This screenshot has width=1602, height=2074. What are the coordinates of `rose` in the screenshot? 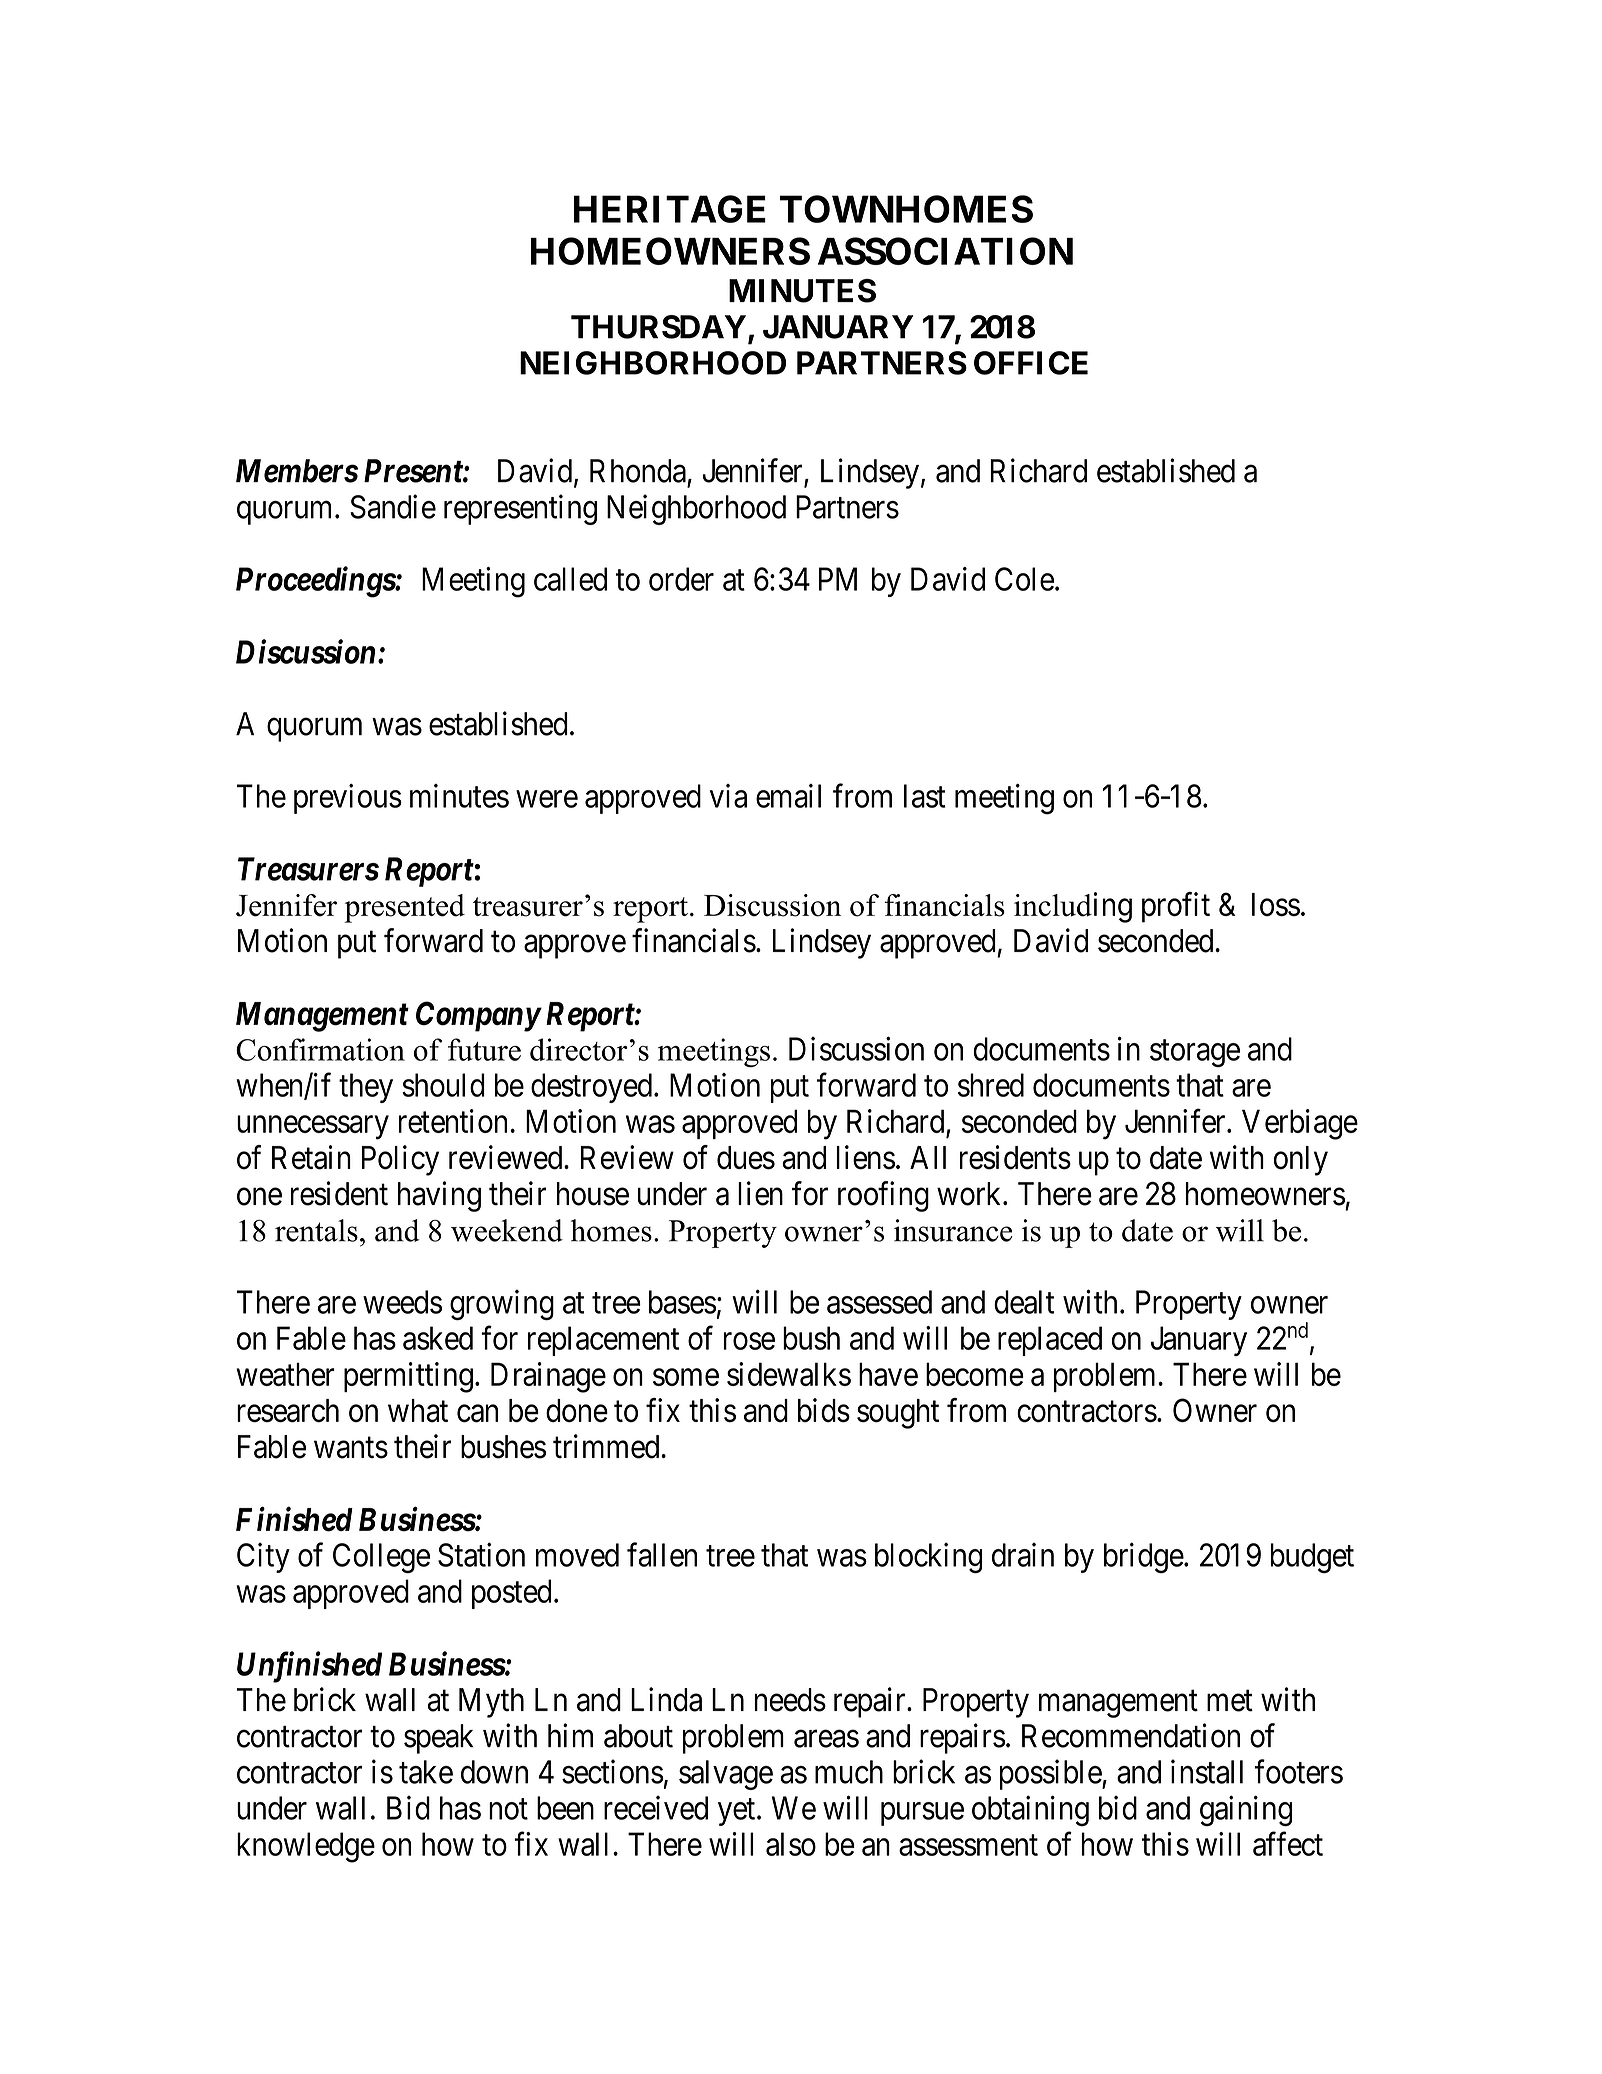 It's located at (749, 1341).
